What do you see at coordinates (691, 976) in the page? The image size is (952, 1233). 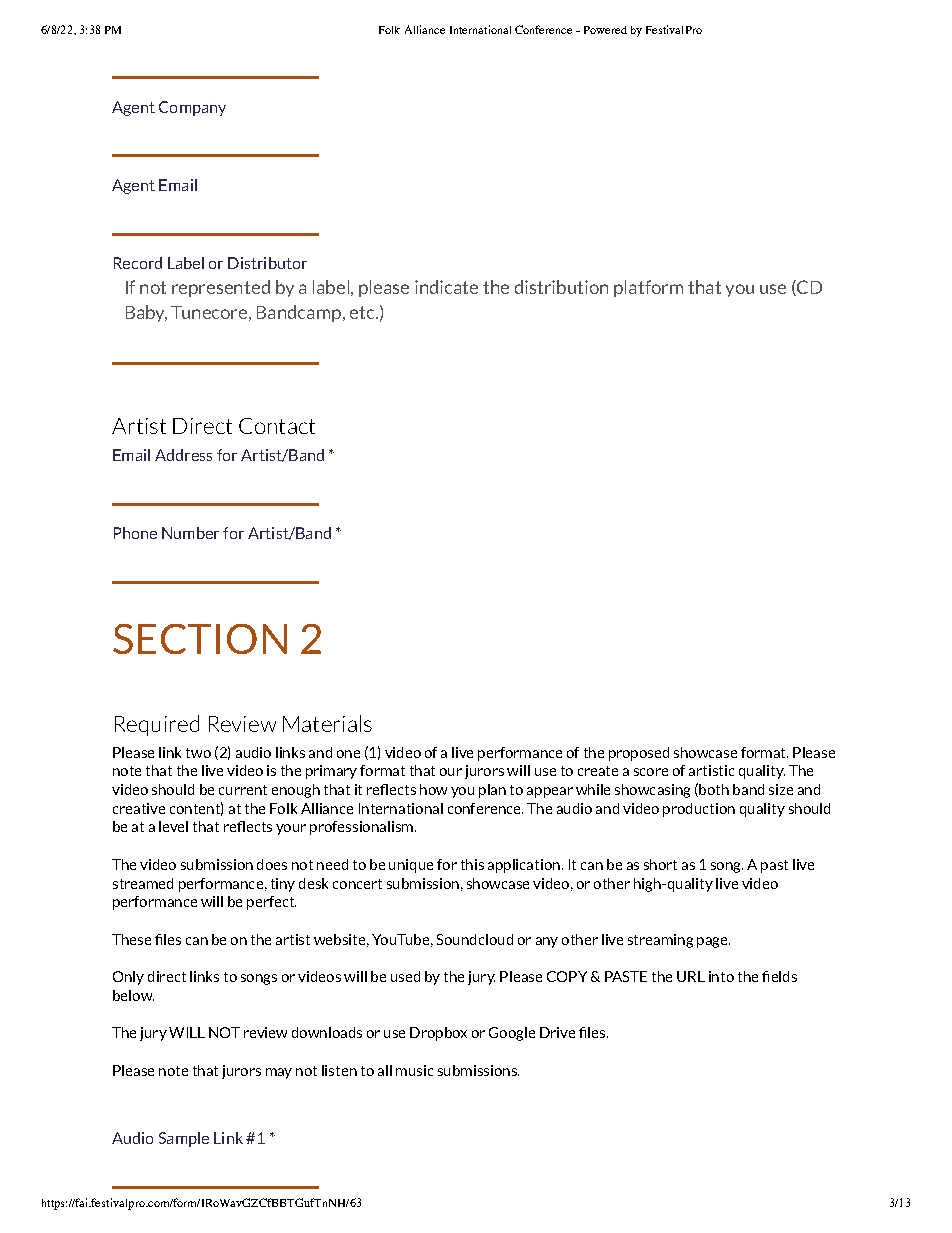 I see `URL` at bounding box center [691, 976].
